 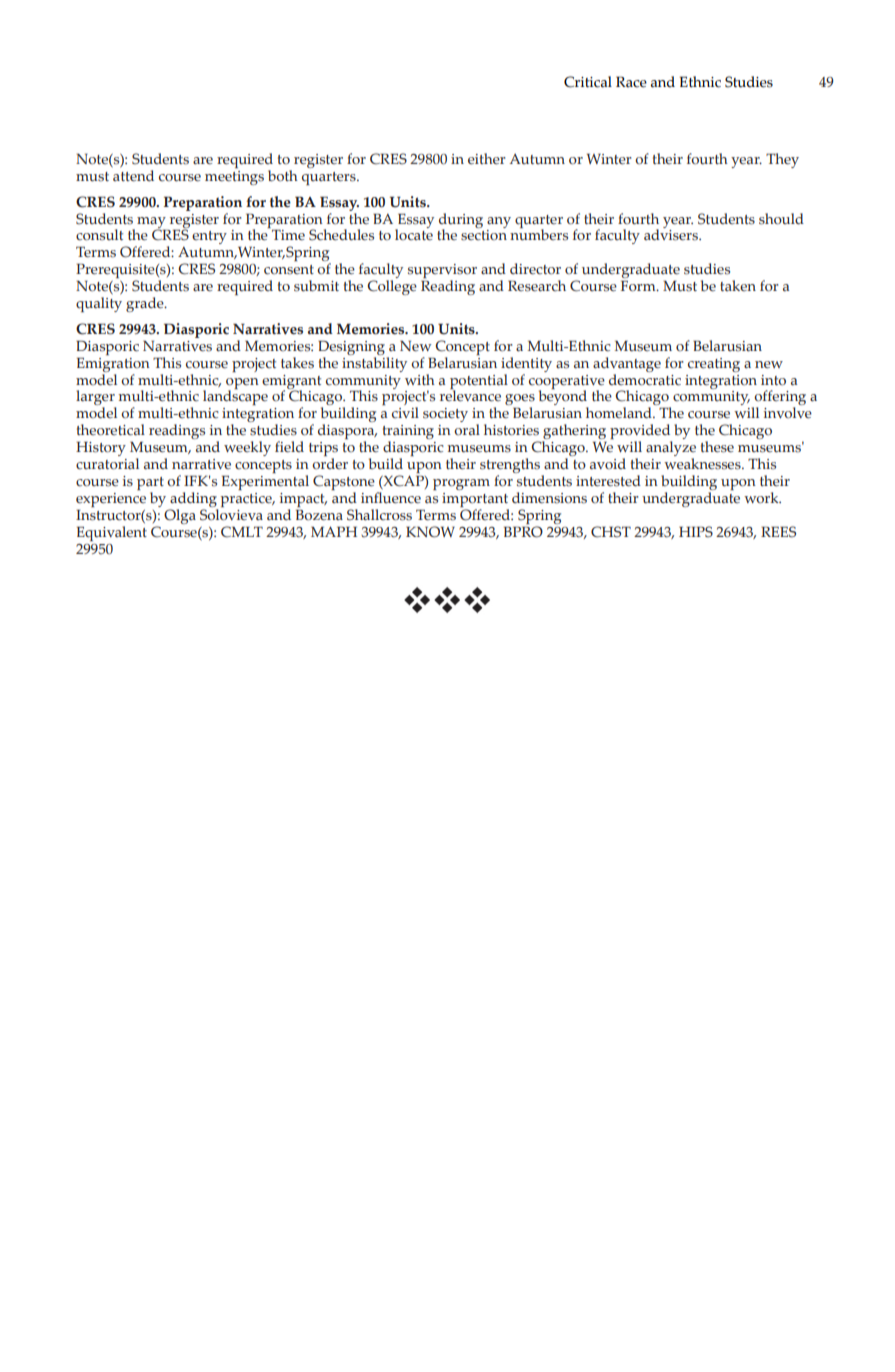 I want to click on taken, so click(x=738, y=285).
